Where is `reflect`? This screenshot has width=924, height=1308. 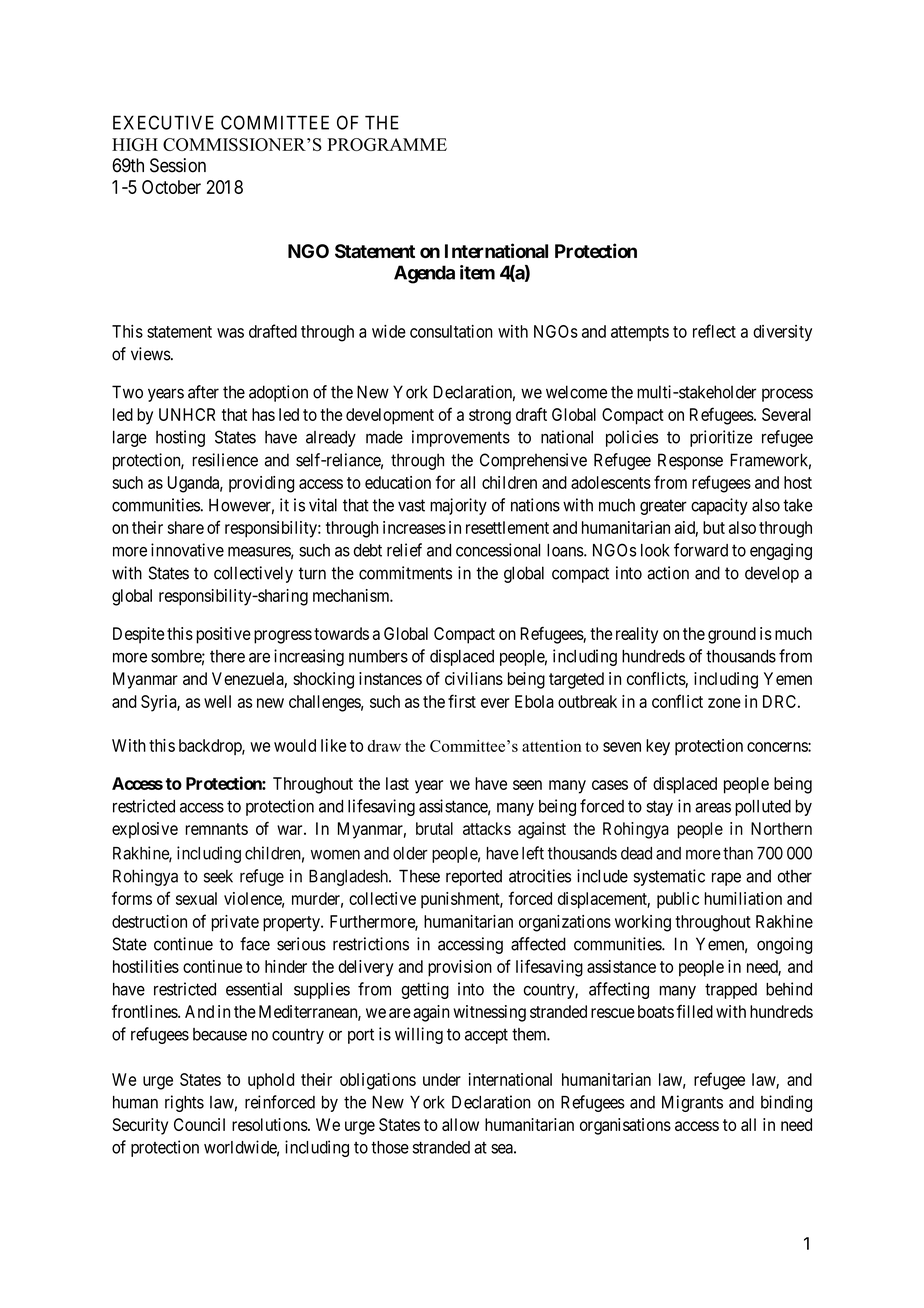 reflect is located at coordinates (714, 331).
